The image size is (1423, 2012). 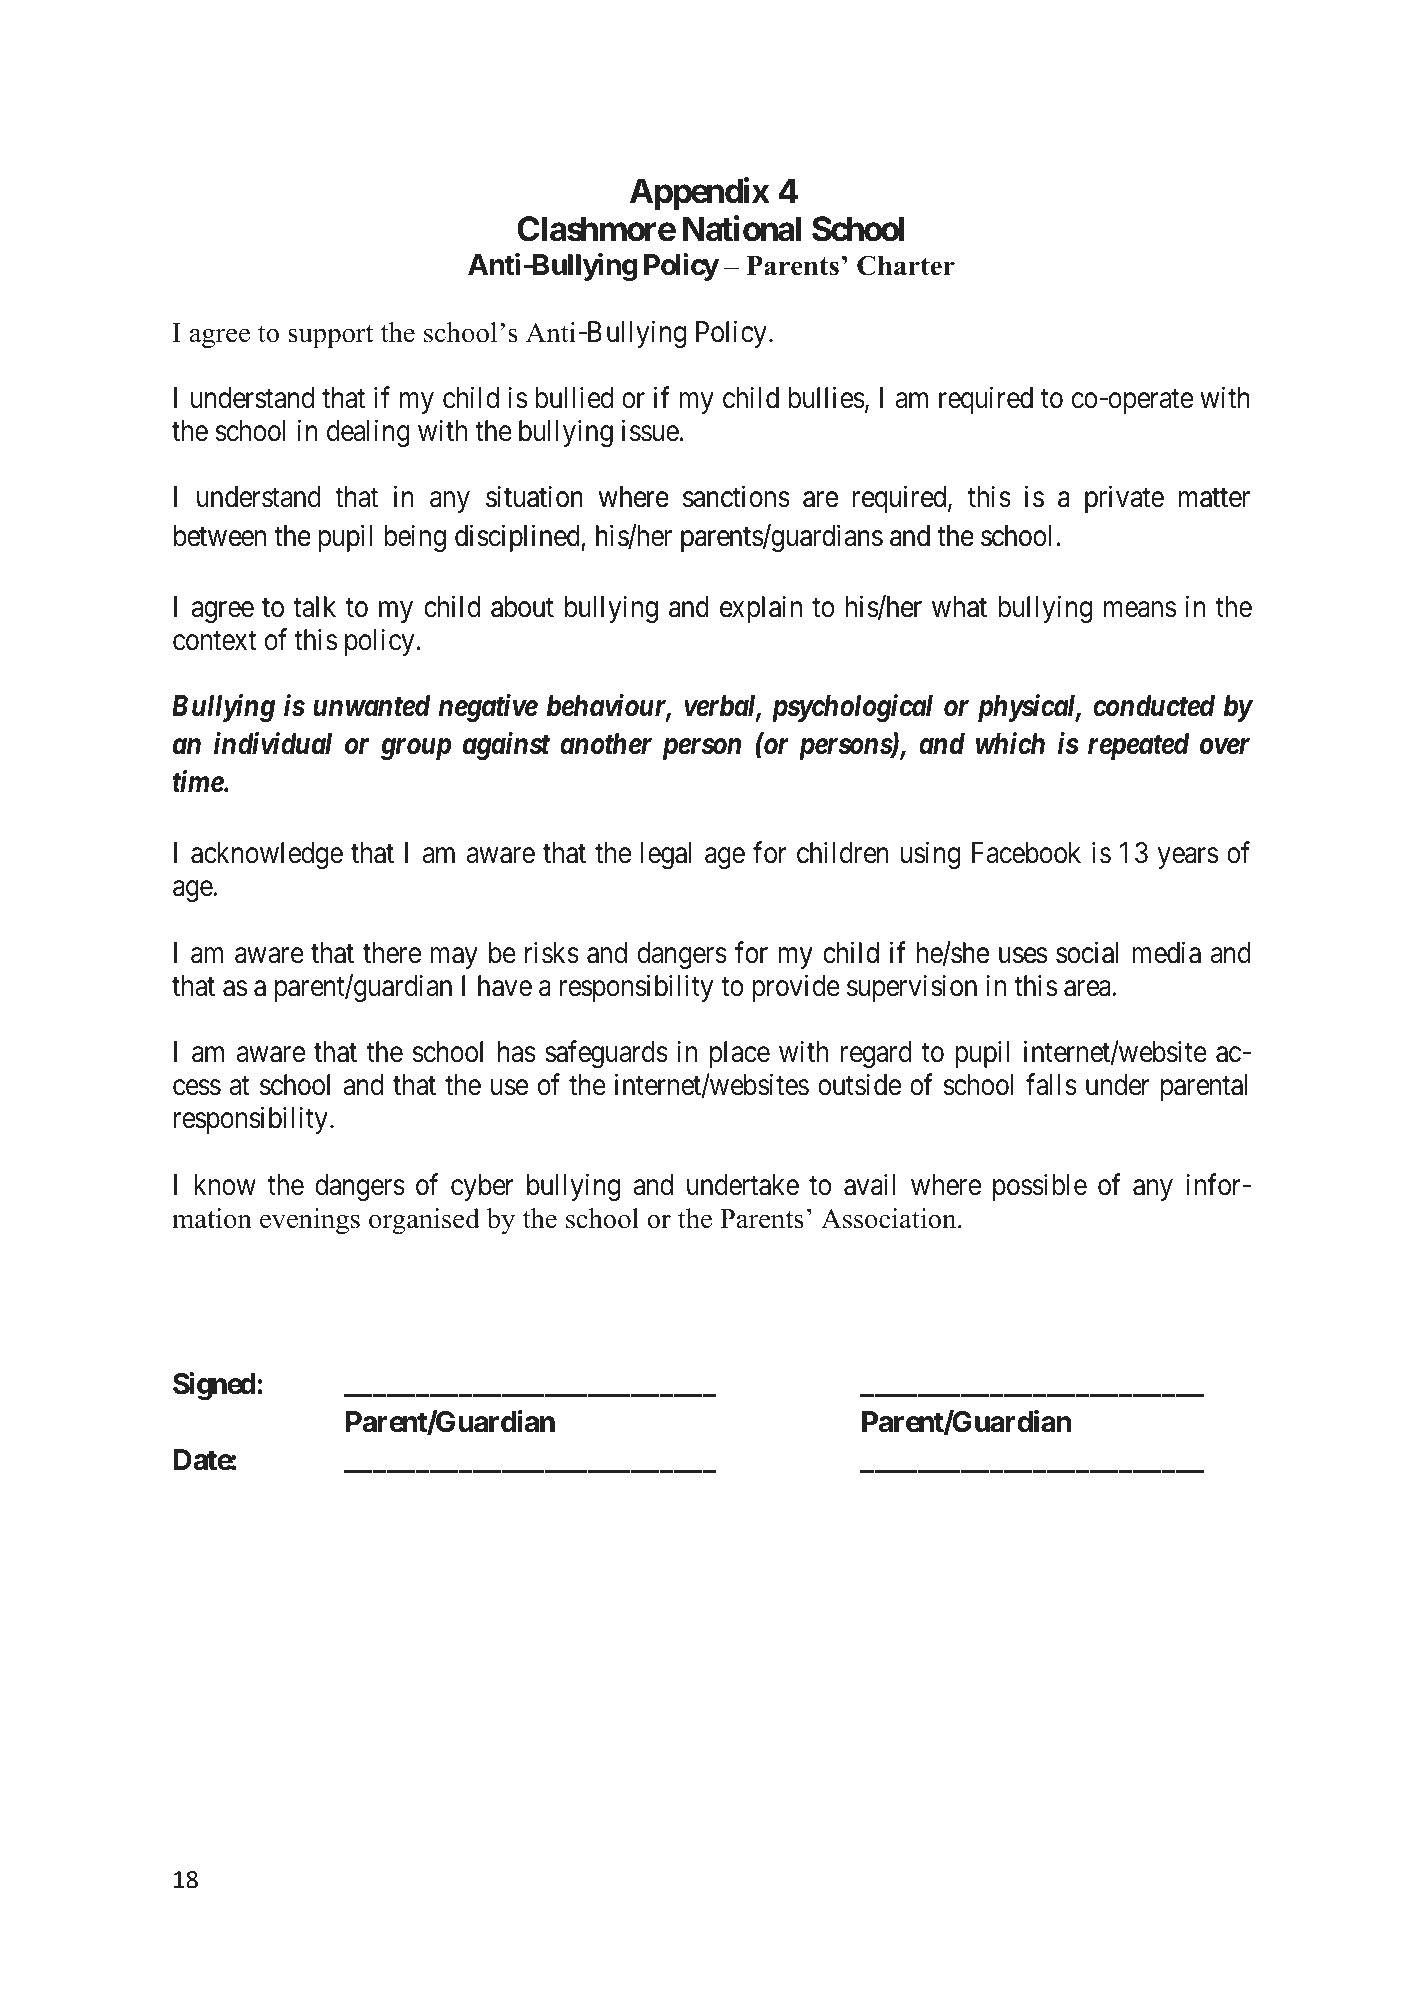 I want to click on repeated, so click(x=1138, y=746).
